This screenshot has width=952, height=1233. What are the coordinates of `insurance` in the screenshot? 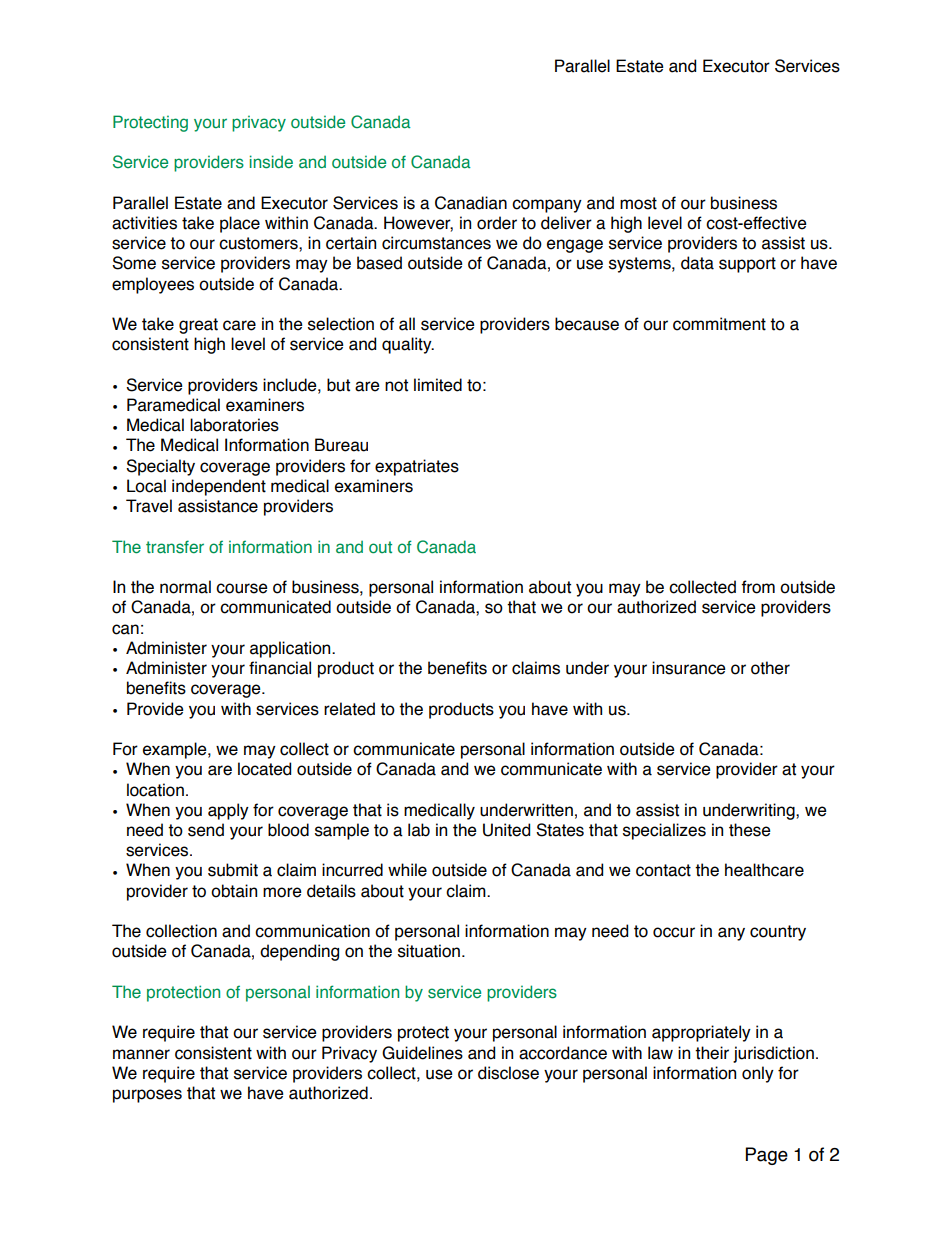 It's located at (689, 668).
